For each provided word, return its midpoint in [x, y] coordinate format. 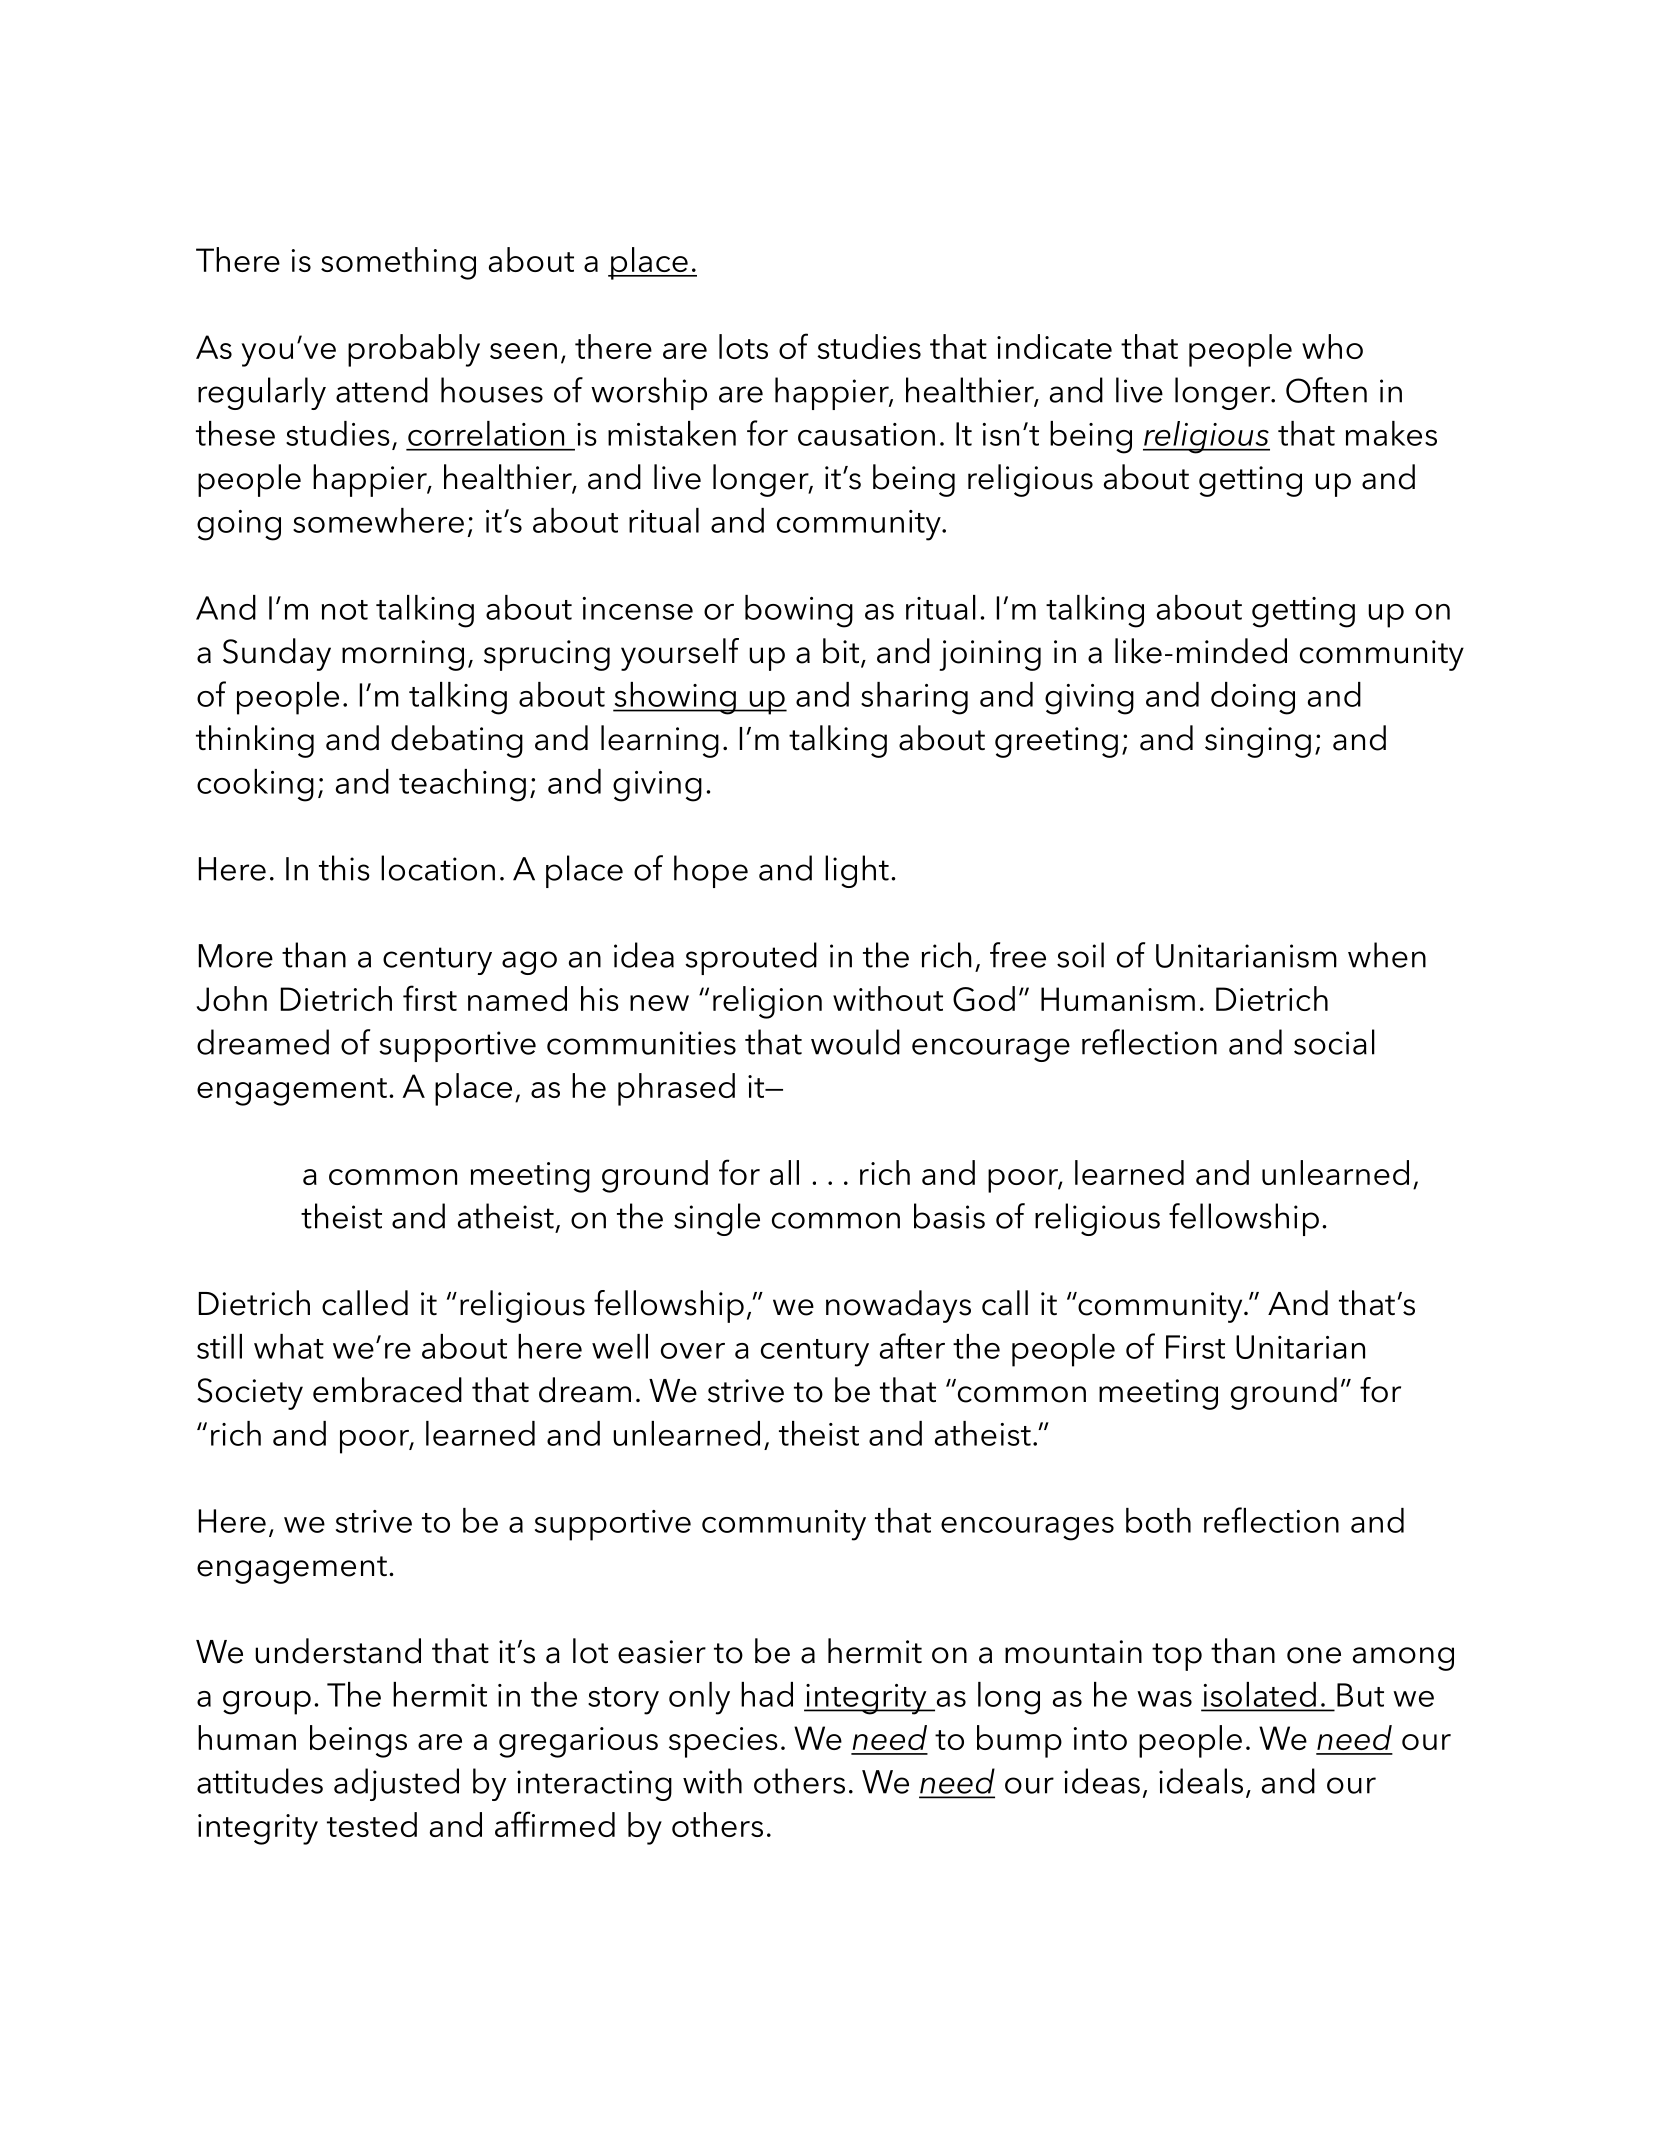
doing [1253, 698]
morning [403, 655]
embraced [387, 1390]
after [912, 1346]
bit [842, 652]
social [1334, 1042]
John [232, 999]
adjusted [396, 1784]
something [398, 263]
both [1158, 1520]
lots [743, 346]
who [1332, 346]
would [855, 1042]
